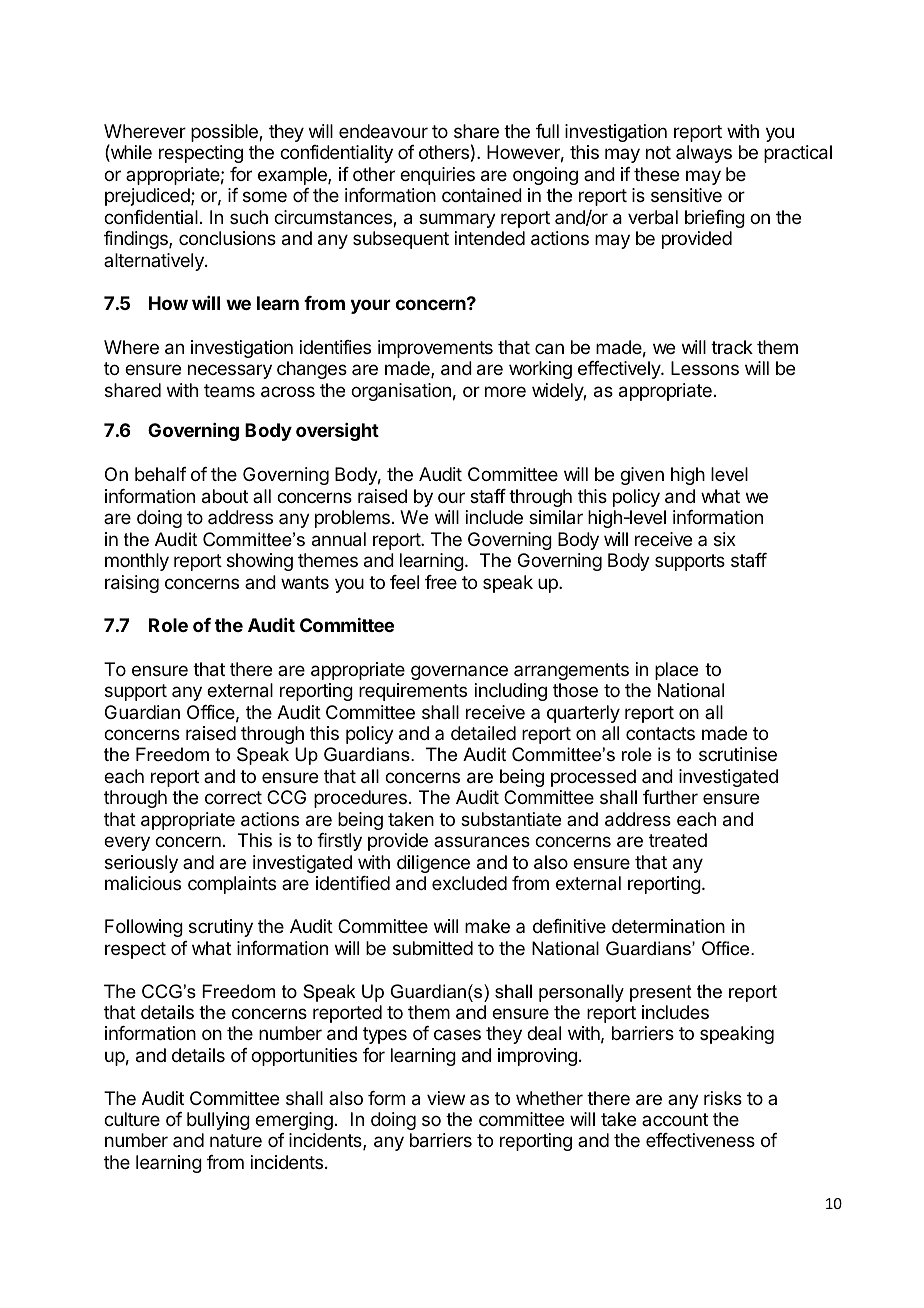  What do you see at coordinates (704, 154) in the screenshot?
I see `always` at bounding box center [704, 154].
